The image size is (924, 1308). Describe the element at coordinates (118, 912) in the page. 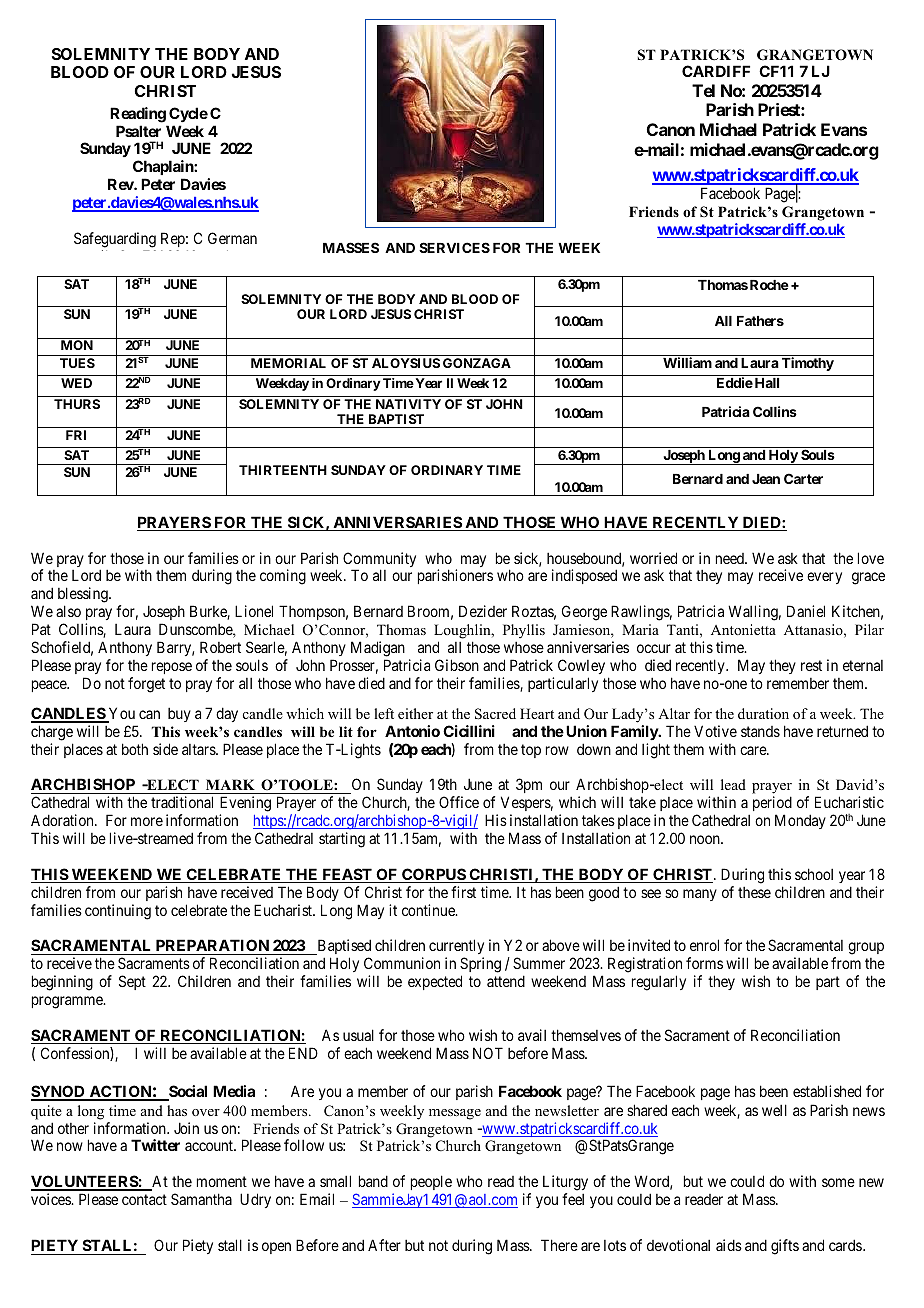

I see `continuing` at that location.
